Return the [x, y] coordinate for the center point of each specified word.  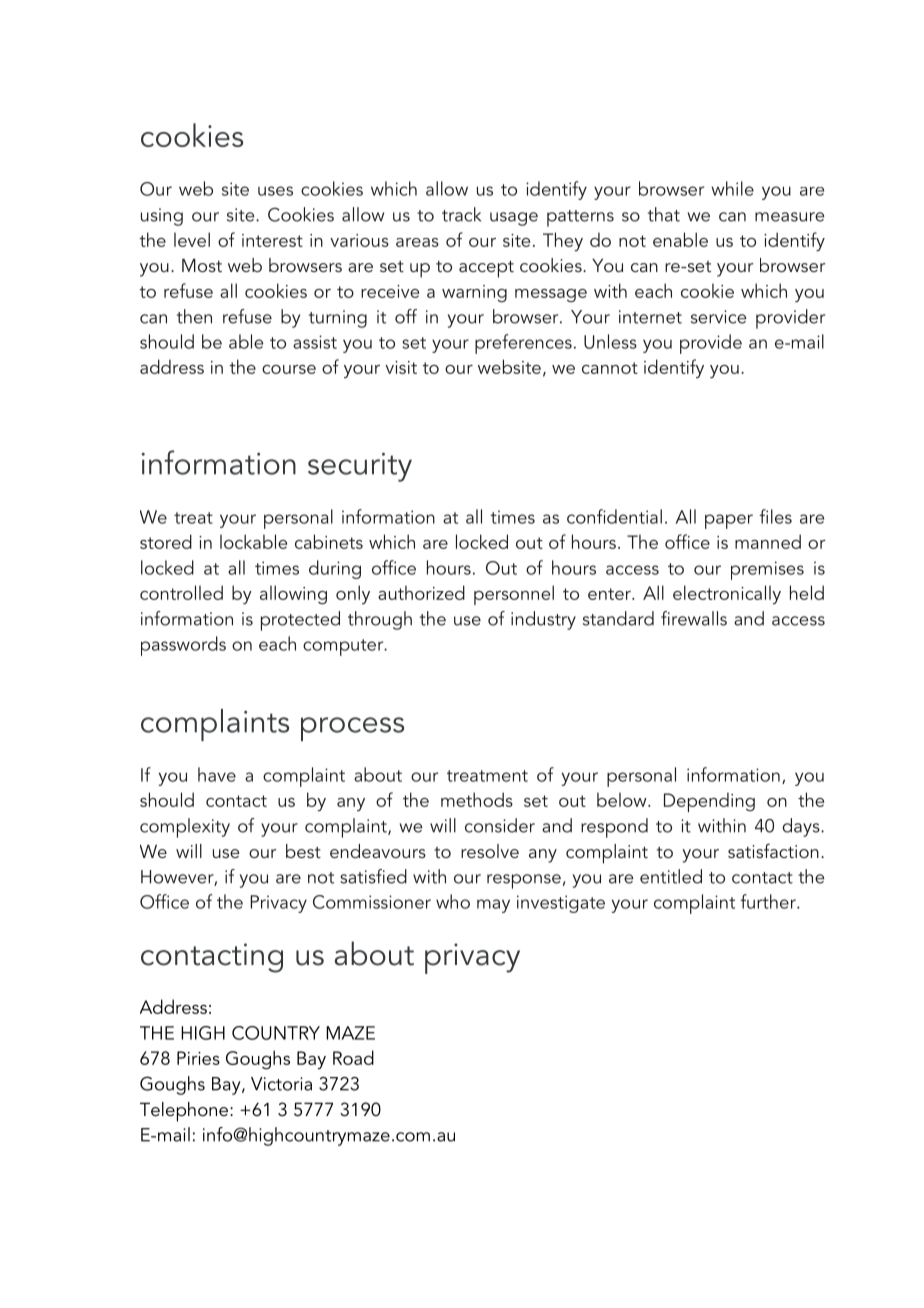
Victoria [281, 1084]
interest [272, 240]
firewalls [694, 618]
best [303, 851]
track [461, 214]
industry [543, 620]
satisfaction [773, 850]
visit [401, 367]
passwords [183, 646]
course [289, 369]
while [732, 188]
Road [353, 1057]
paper [729, 521]
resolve [490, 851]
